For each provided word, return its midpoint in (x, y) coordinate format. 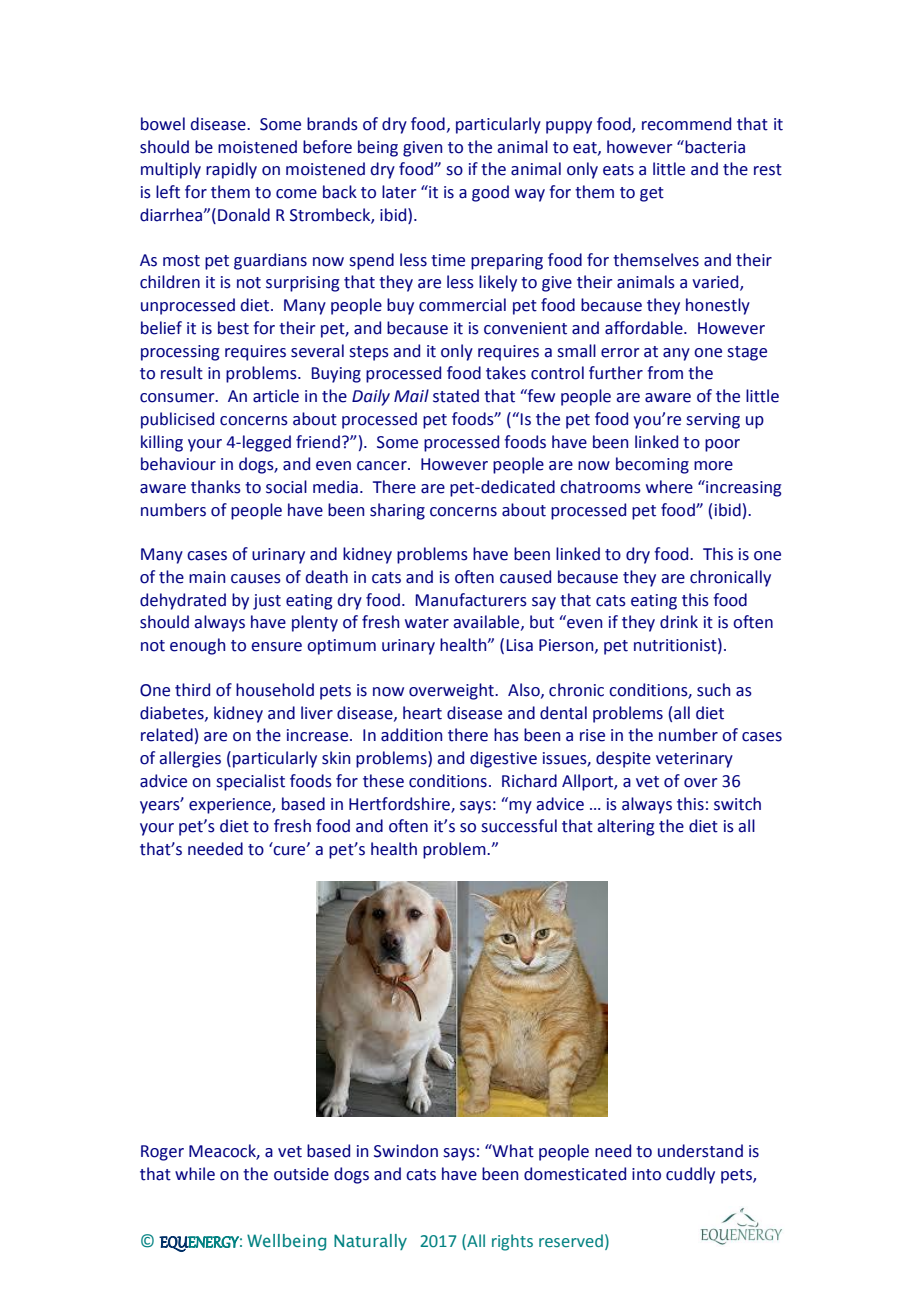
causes (256, 579)
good (490, 193)
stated (456, 396)
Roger (162, 1153)
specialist (251, 782)
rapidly (231, 170)
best (233, 328)
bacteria (714, 147)
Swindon (406, 1151)
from (665, 373)
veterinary (694, 760)
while (195, 1174)
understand (700, 1151)
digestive (503, 759)
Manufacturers (471, 600)
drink (679, 622)
